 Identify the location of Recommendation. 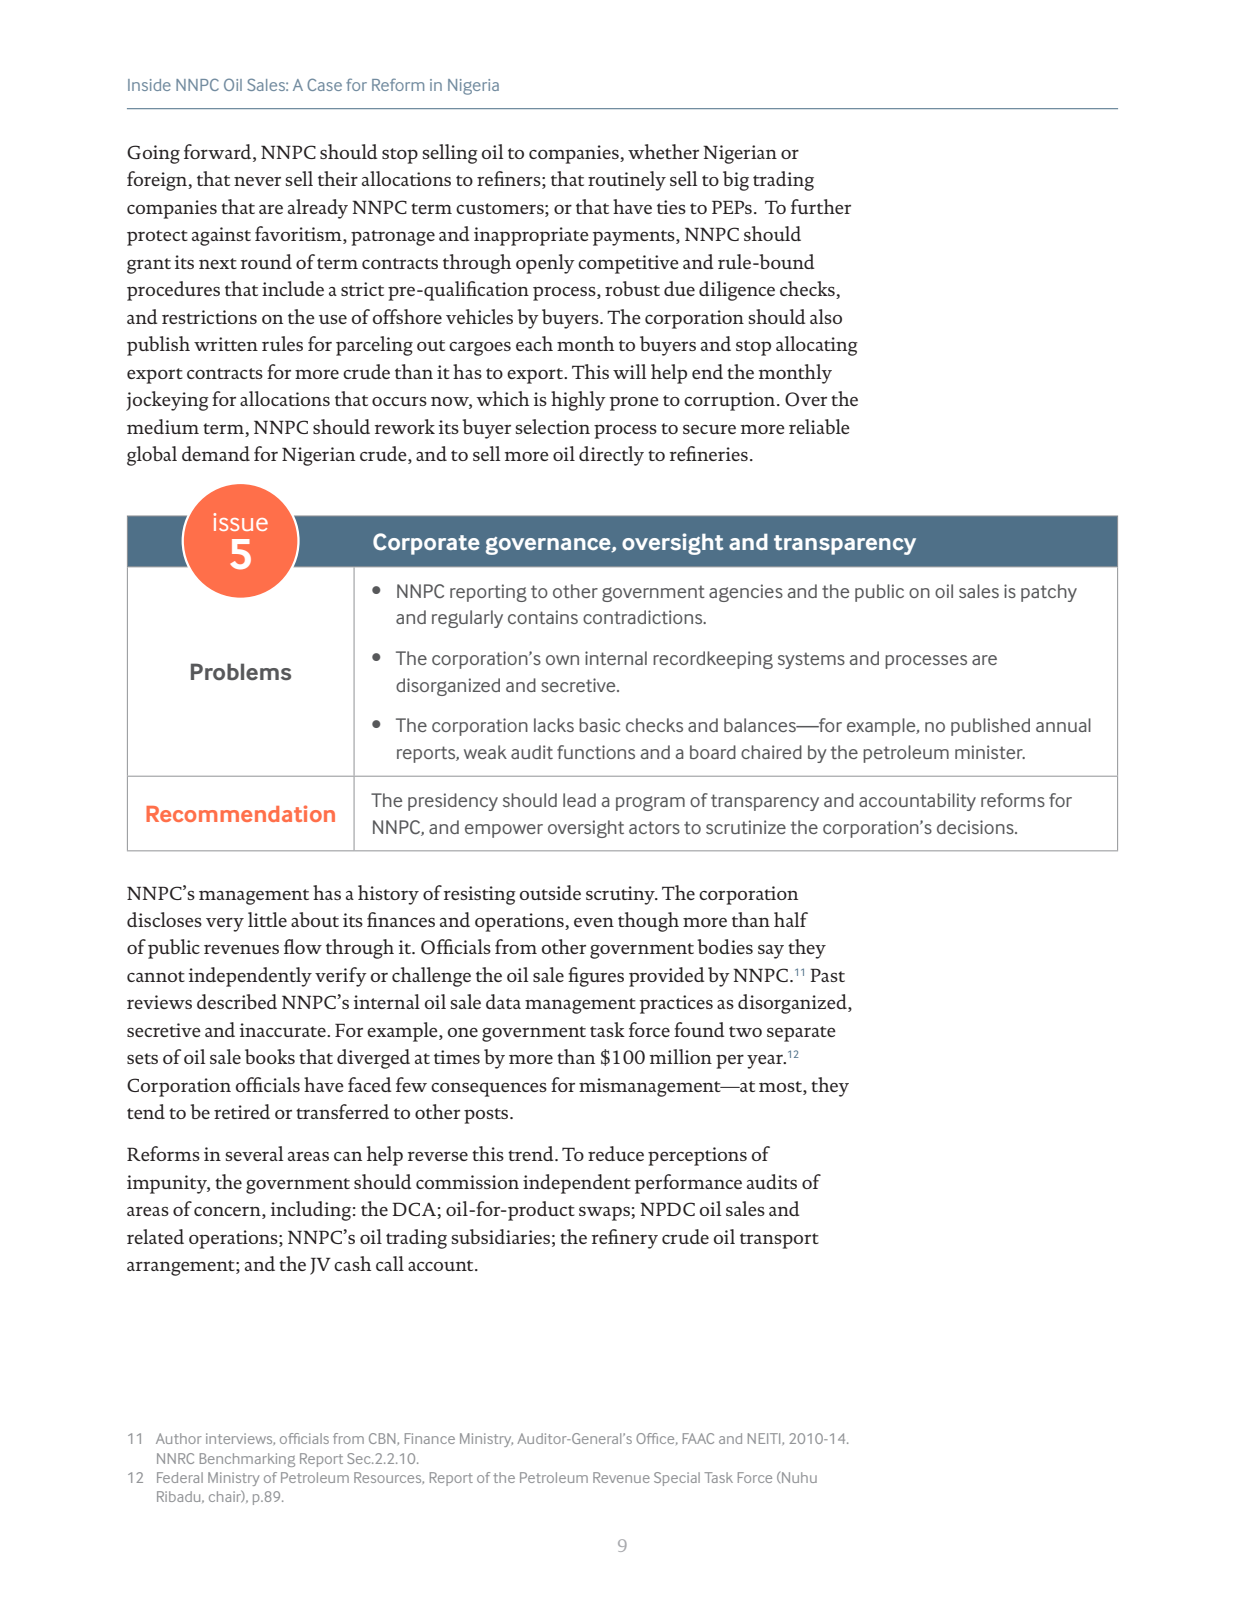
(240, 813).
